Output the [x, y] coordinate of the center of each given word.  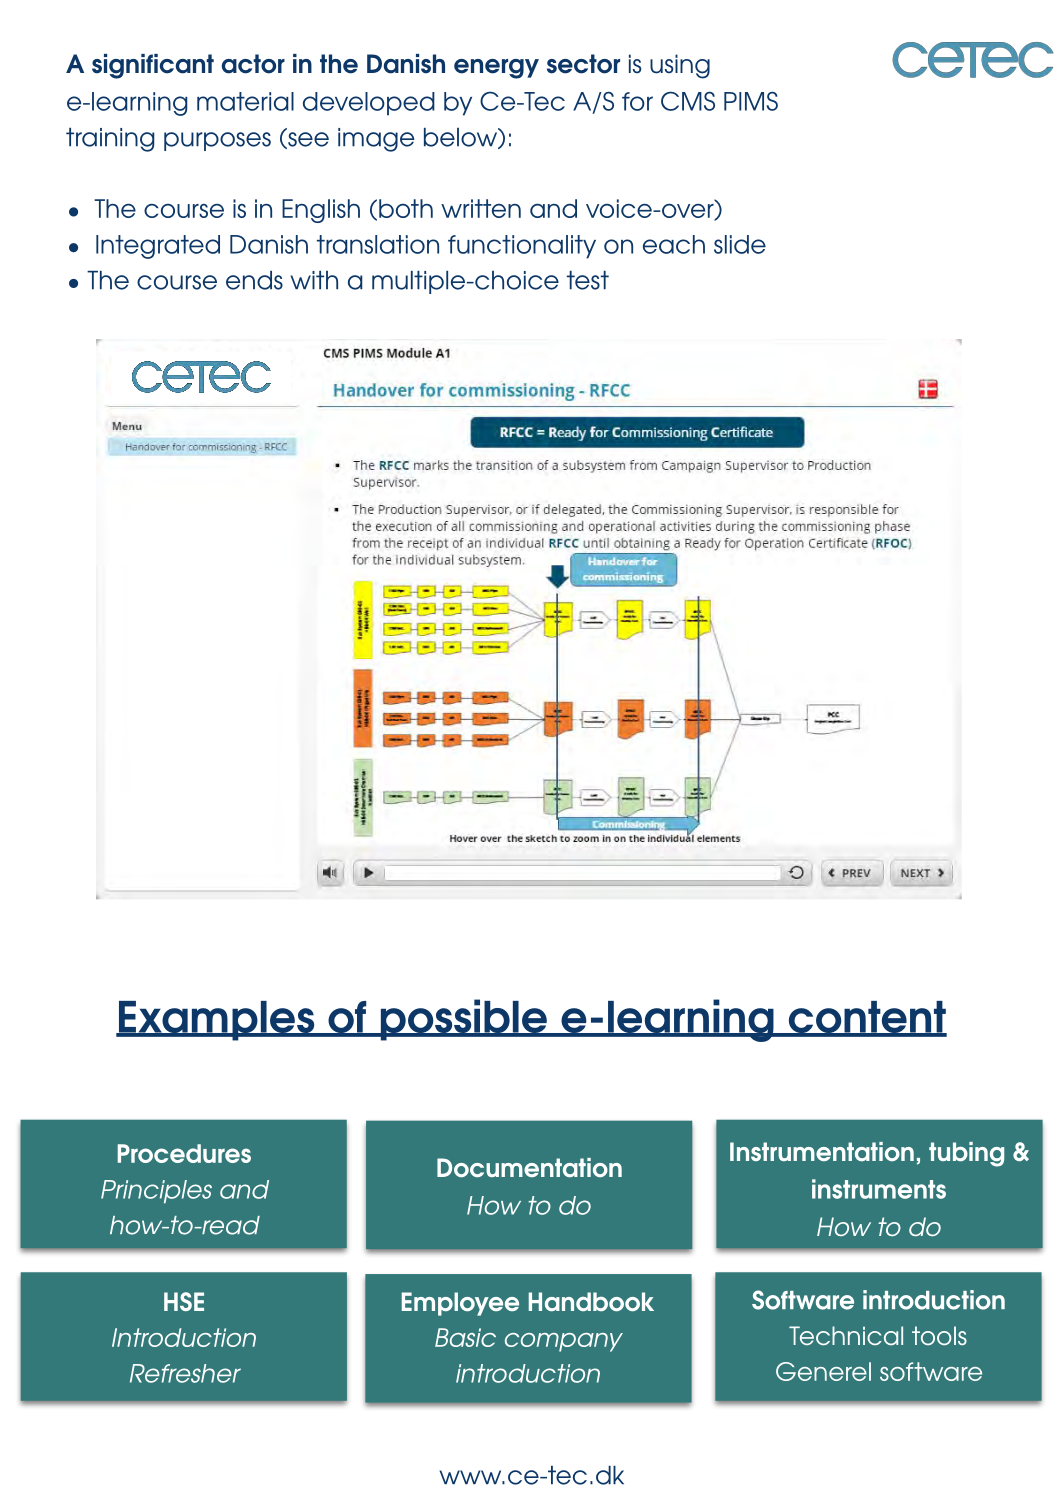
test [588, 280]
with [314, 280]
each [674, 244]
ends [254, 280]
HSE [184, 1301]
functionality [522, 247]
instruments [879, 1189]
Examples [217, 1021]
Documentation [529, 1167]
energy [496, 69]
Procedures [184, 1153]
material [245, 101]
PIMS [751, 101]
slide [740, 244]
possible [463, 1020]
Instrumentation [822, 1151]
